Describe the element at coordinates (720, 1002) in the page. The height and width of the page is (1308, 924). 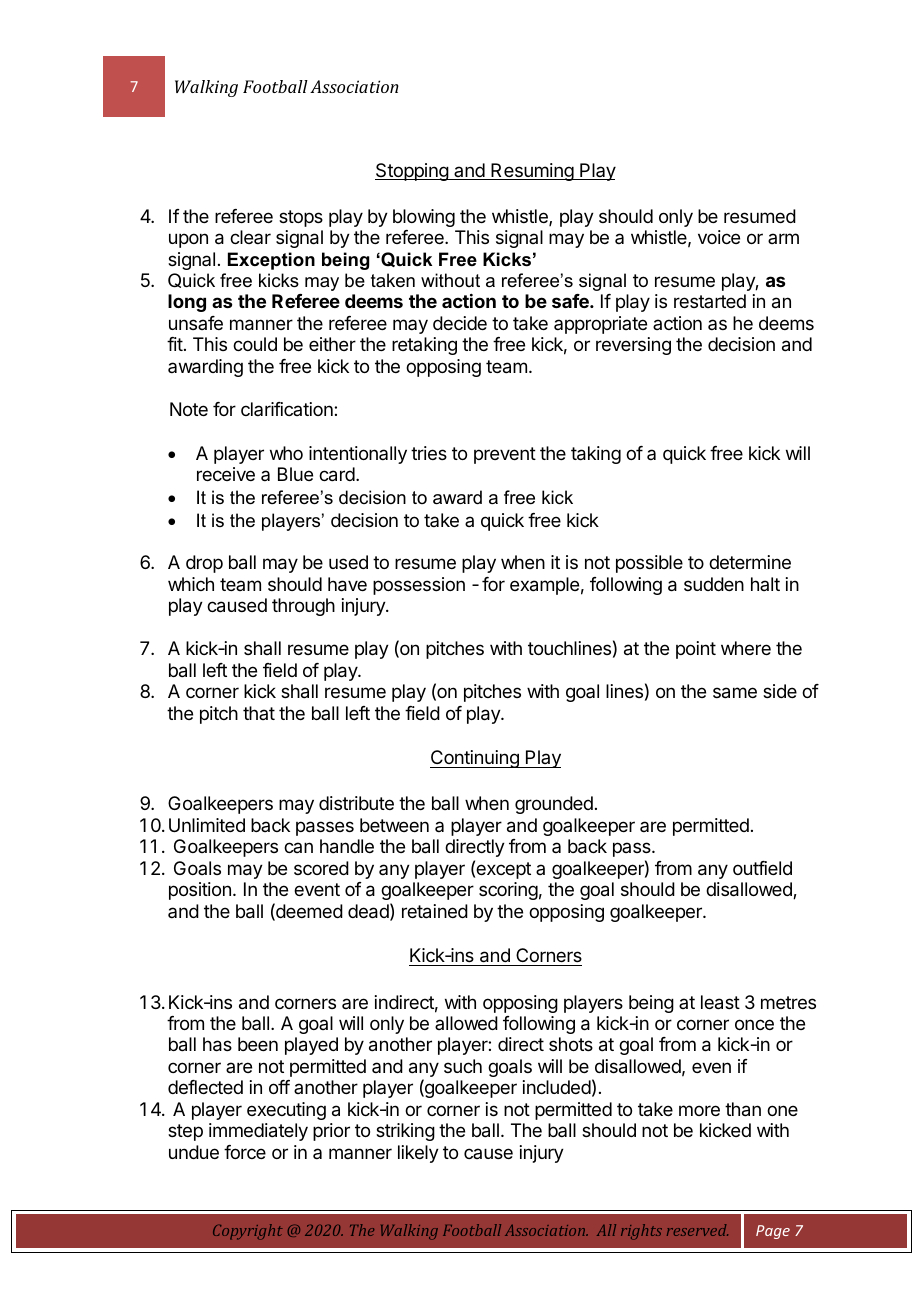
I see `least` at that location.
